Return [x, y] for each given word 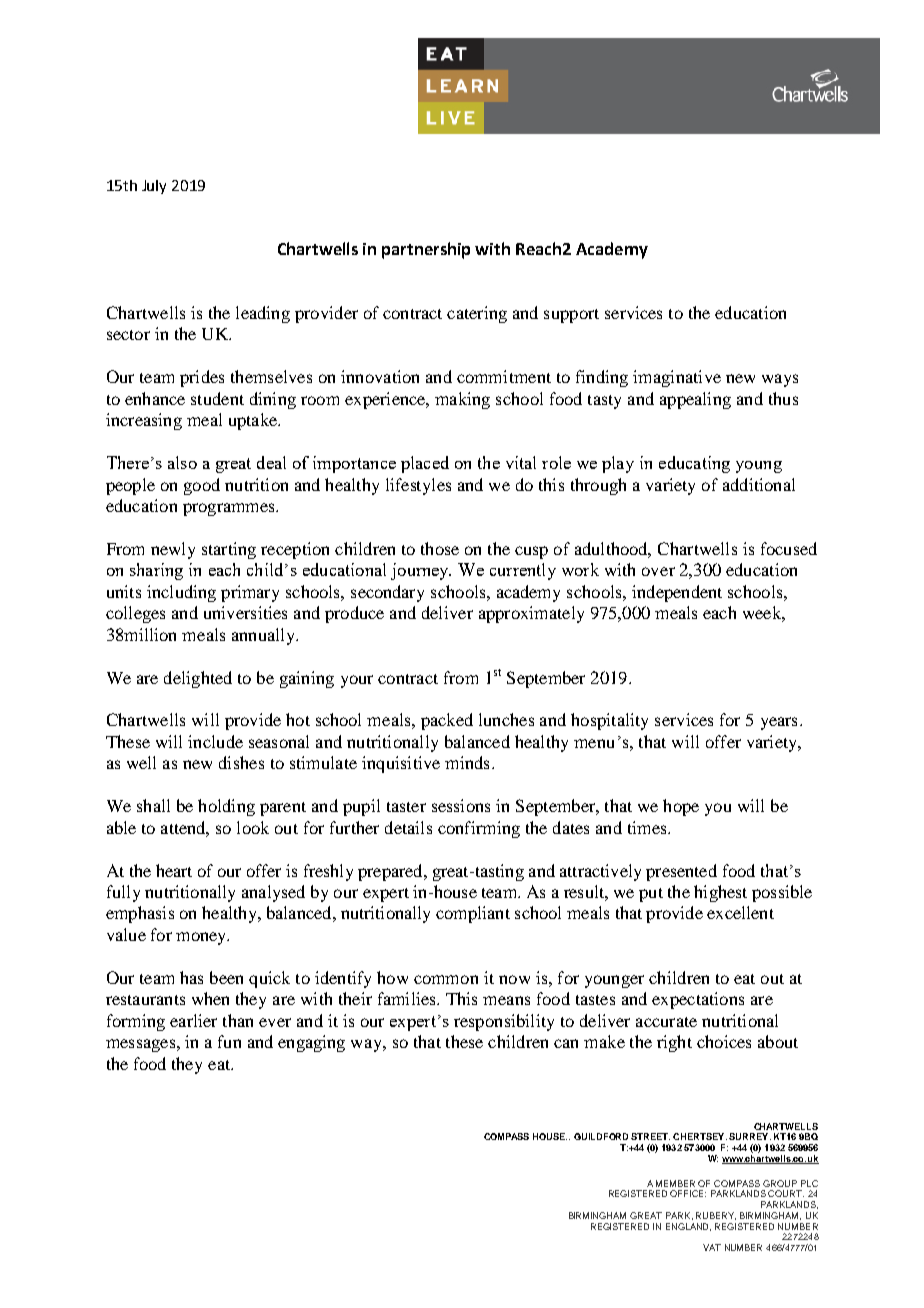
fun [229, 1041]
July [154, 187]
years [779, 723]
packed [447, 721]
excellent [740, 912]
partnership [426, 250]
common [446, 979]
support [571, 316]
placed [425, 464]
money [202, 938]
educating [694, 464]
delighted [198, 679]
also [182, 462]
